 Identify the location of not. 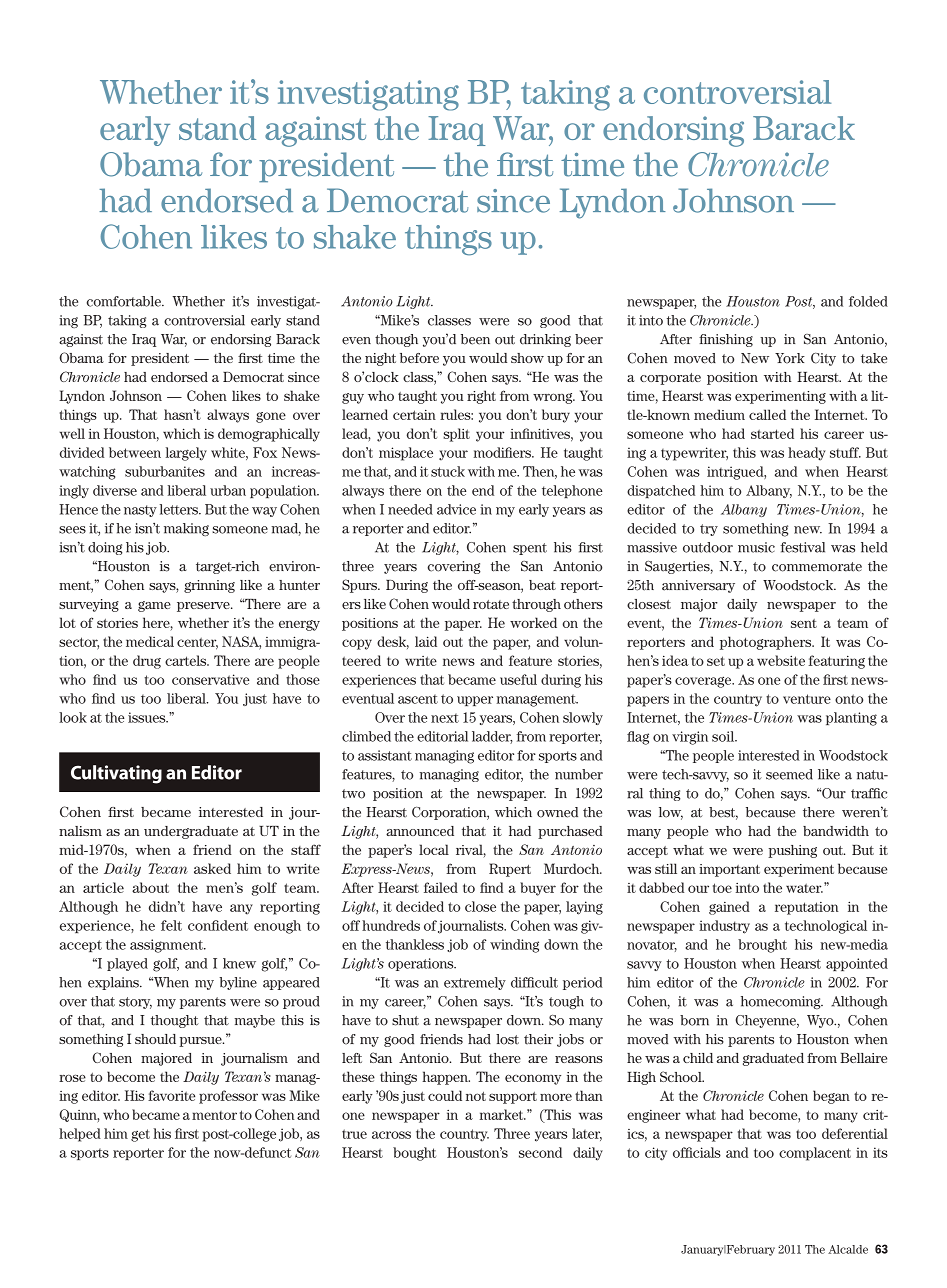
(476, 1096).
